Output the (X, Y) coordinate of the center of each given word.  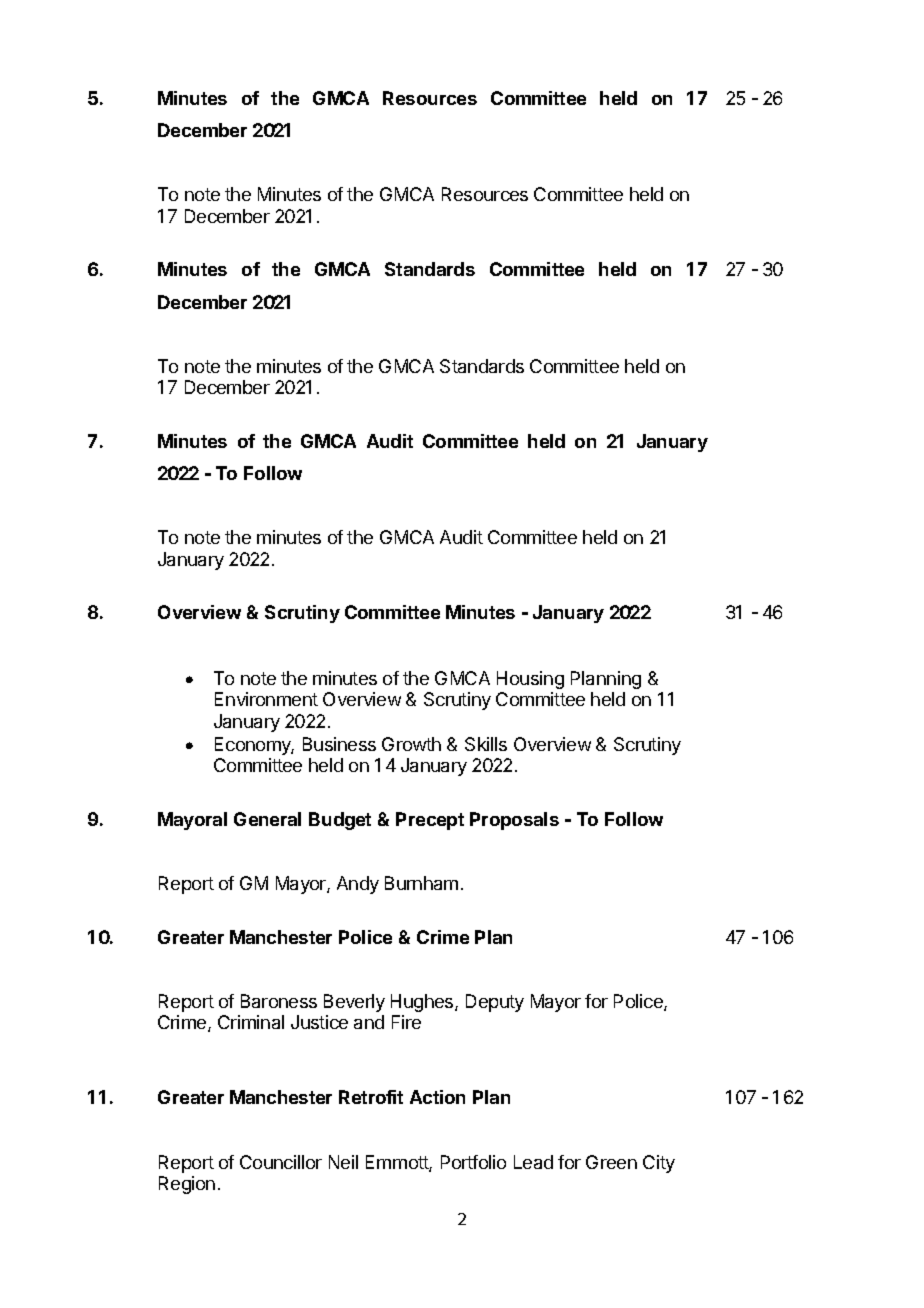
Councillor (281, 1162)
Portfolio (473, 1162)
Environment (266, 699)
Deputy (495, 1003)
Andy (358, 885)
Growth (411, 744)
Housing (530, 680)
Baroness (279, 1001)
